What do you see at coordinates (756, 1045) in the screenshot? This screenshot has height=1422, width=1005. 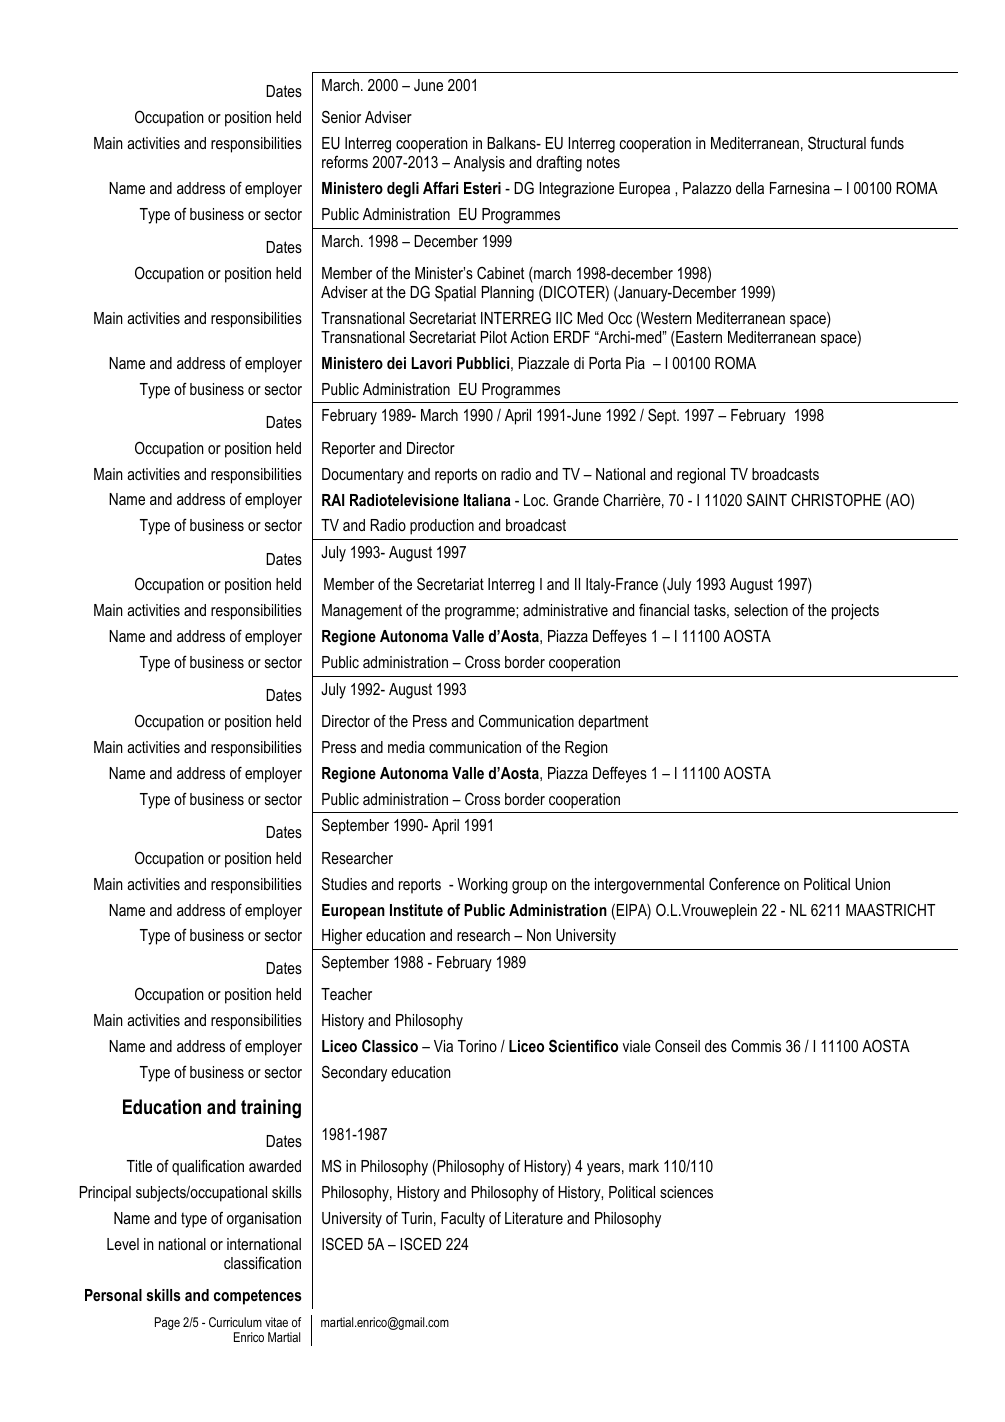 I see `Commis` at bounding box center [756, 1045].
